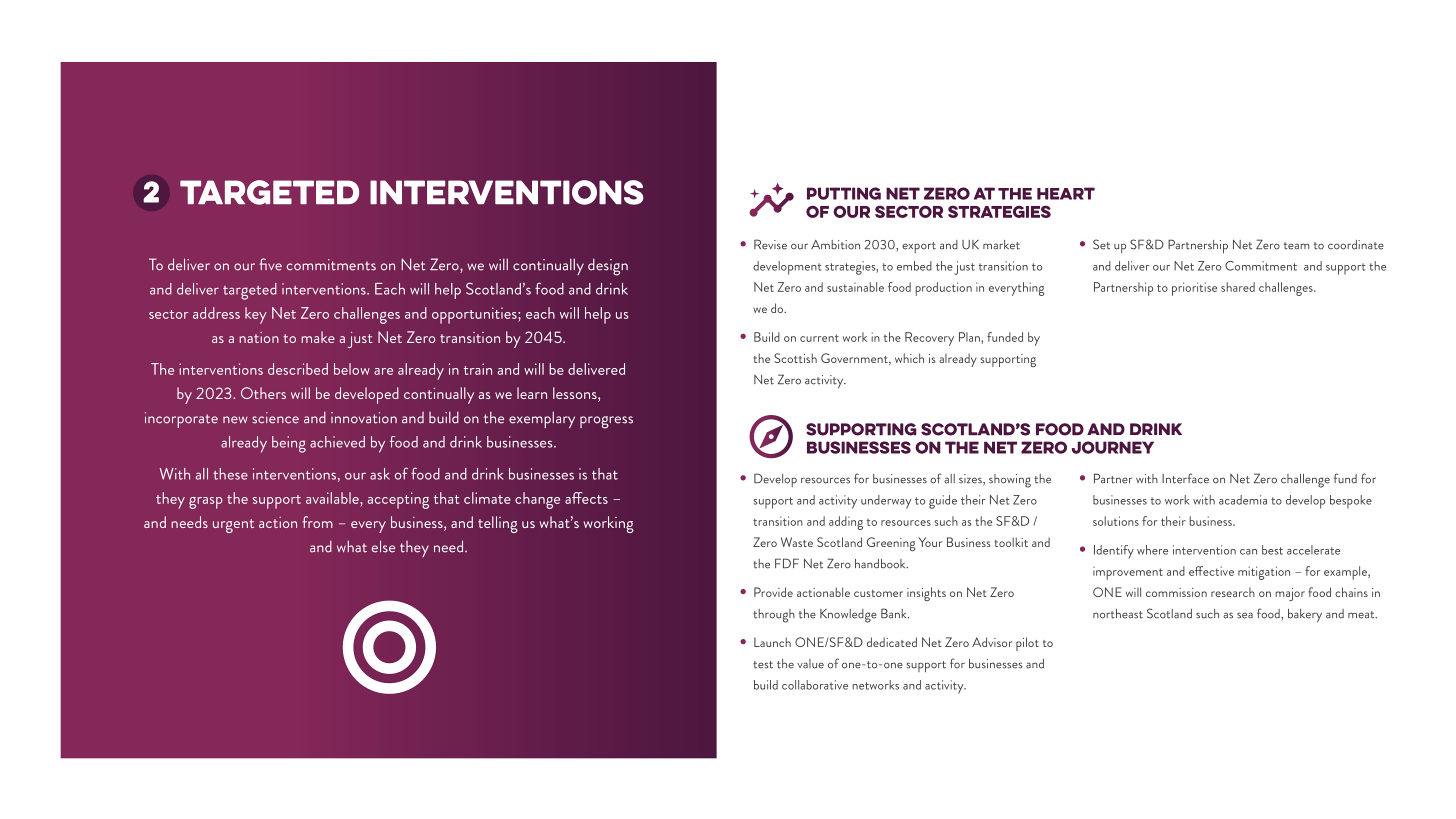  I want to click on heart, so click(1066, 193).
